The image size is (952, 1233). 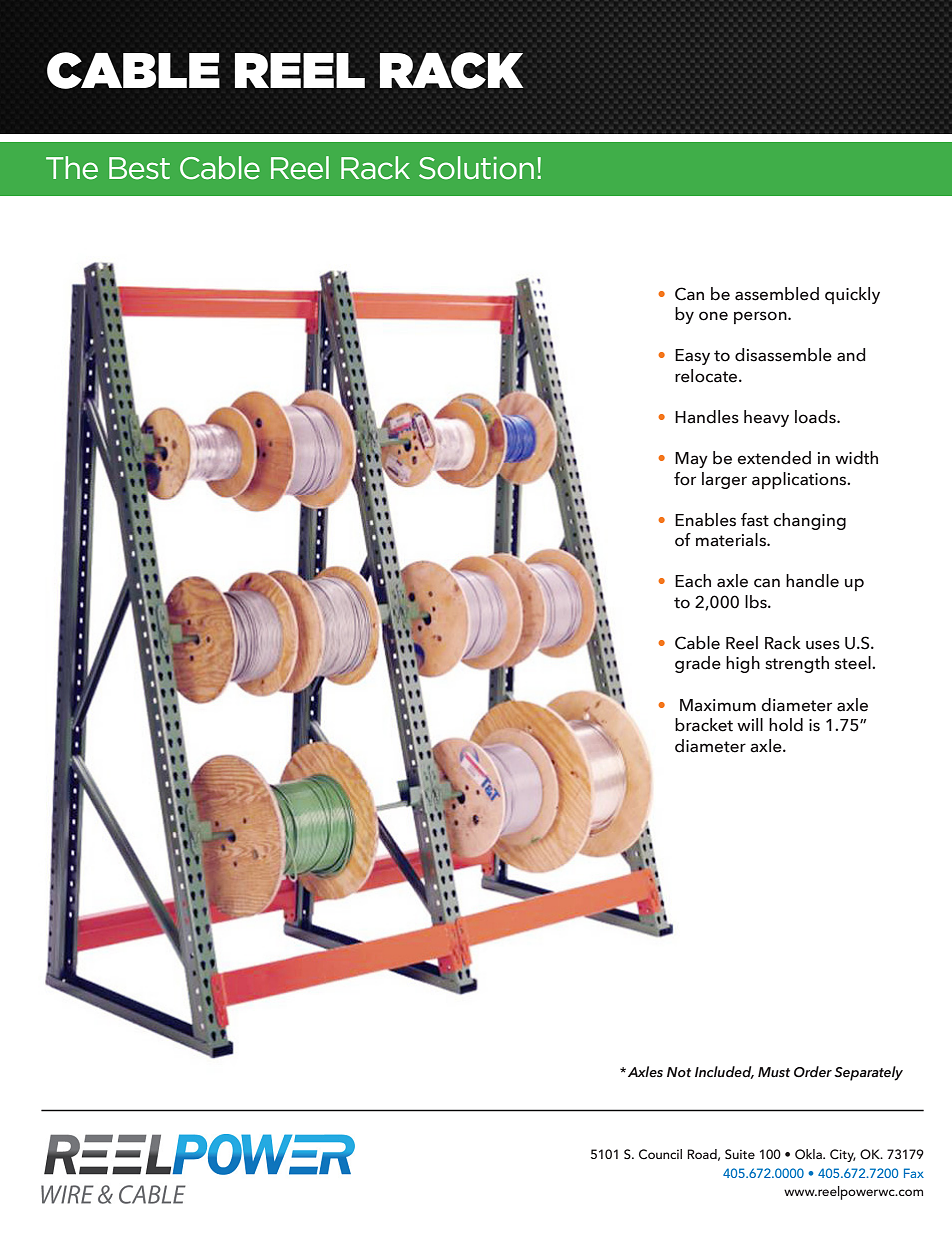 I want to click on Maximum, so click(x=718, y=705).
